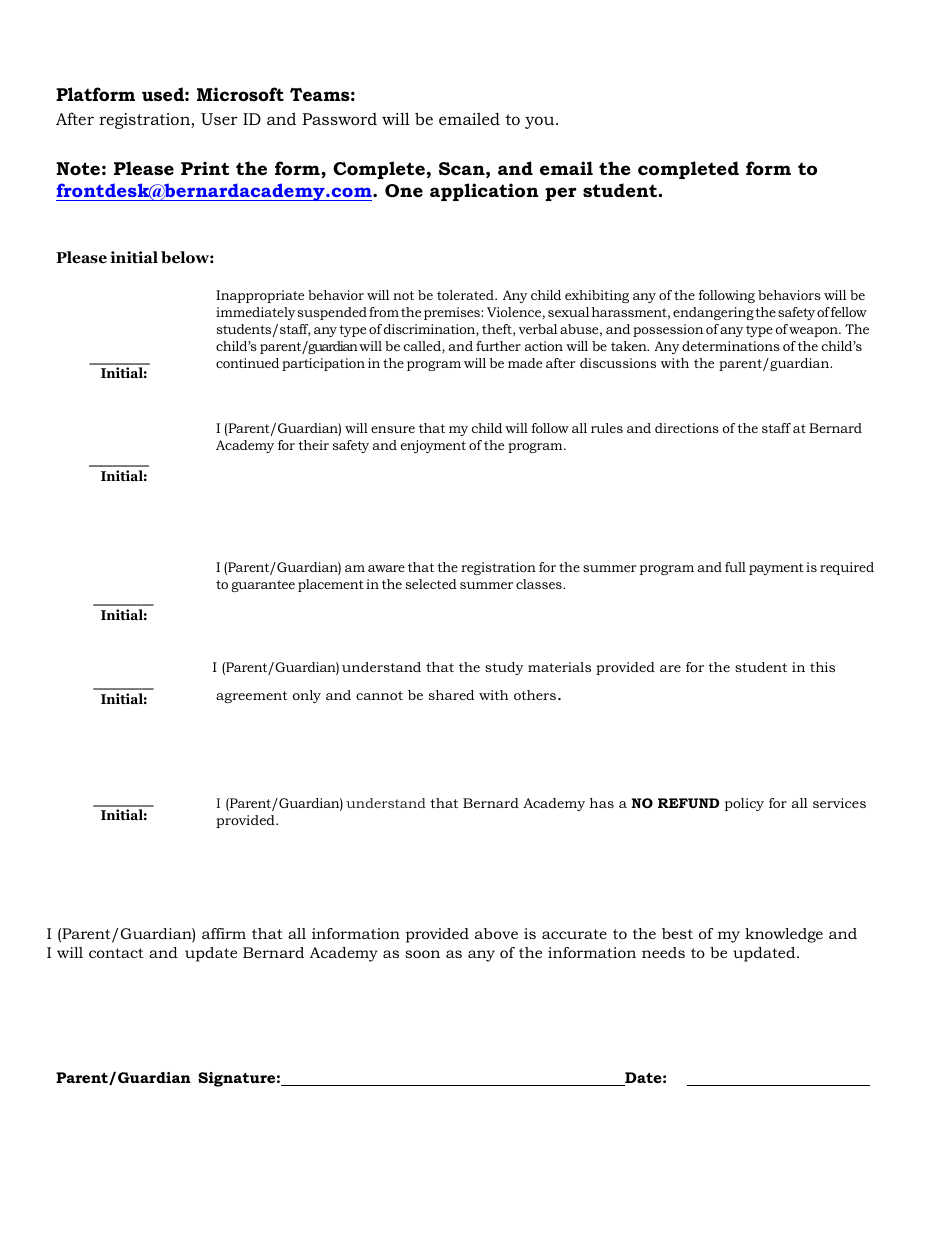 This screenshot has width=952, height=1233. Describe the element at coordinates (263, 586) in the screenshot. I see `guarantee` at that location.
